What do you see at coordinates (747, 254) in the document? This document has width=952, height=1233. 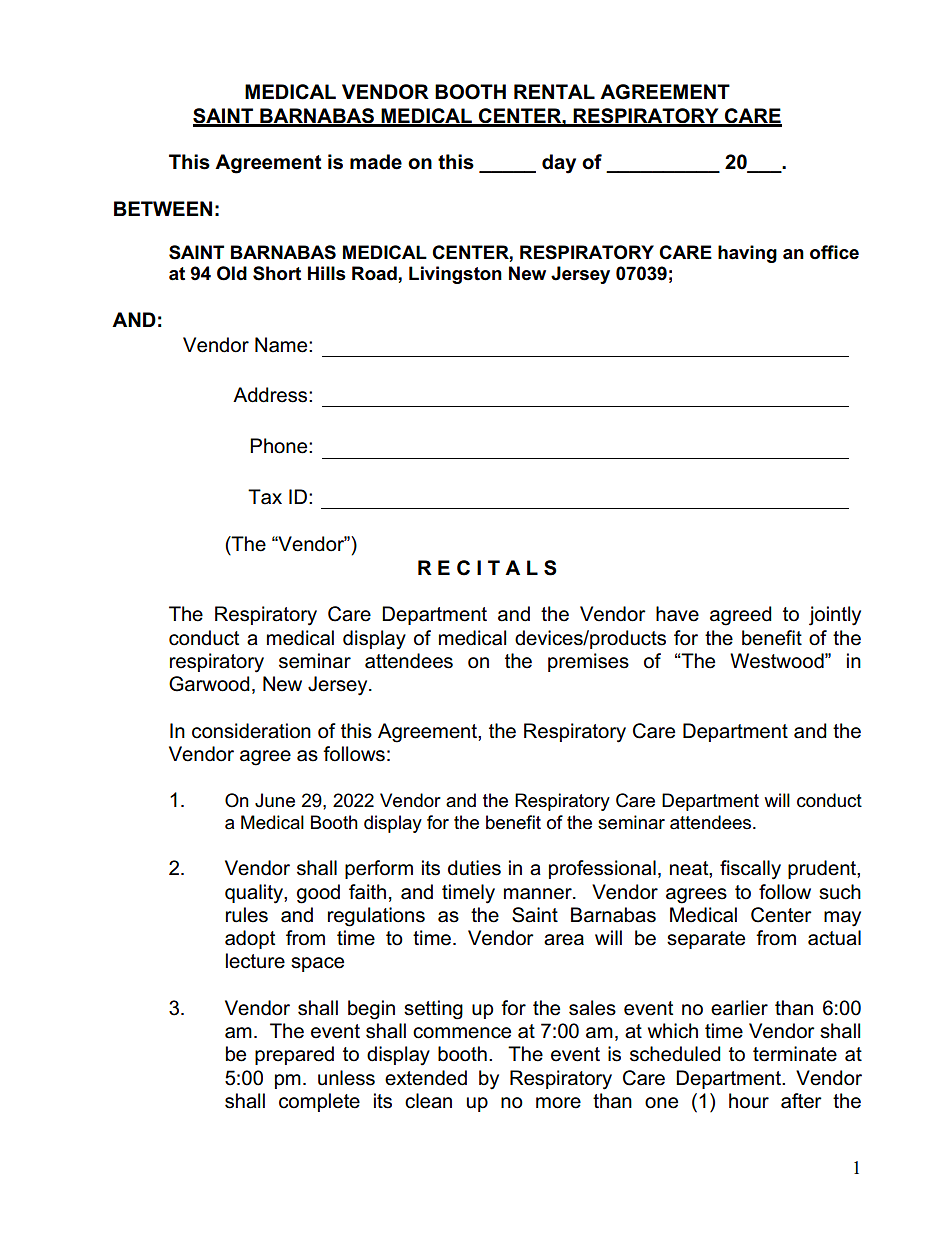 I see `having` at bounding box center [747, 254].
